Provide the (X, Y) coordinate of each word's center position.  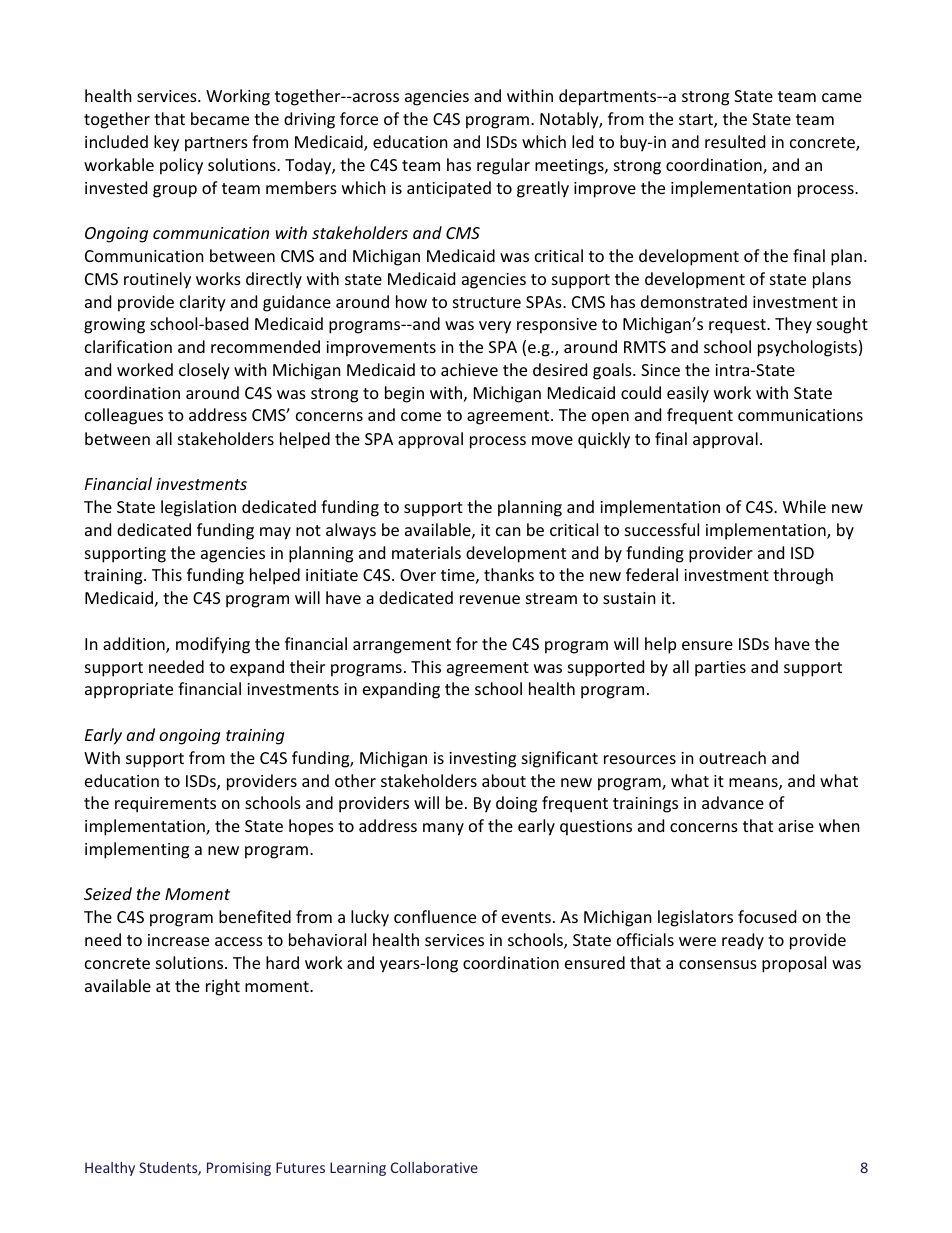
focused (767, 916)
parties (720, 669)
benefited (255, 916)
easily (688, 394)
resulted (735, 141)
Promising (239, 1169)
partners (216, 144)
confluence (435, 916)
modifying (213, 645)
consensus (718, 964)
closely (204, 371)
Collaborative (434, 1167)
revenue (490, 599)
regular (503, 166)
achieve (469, 369)
